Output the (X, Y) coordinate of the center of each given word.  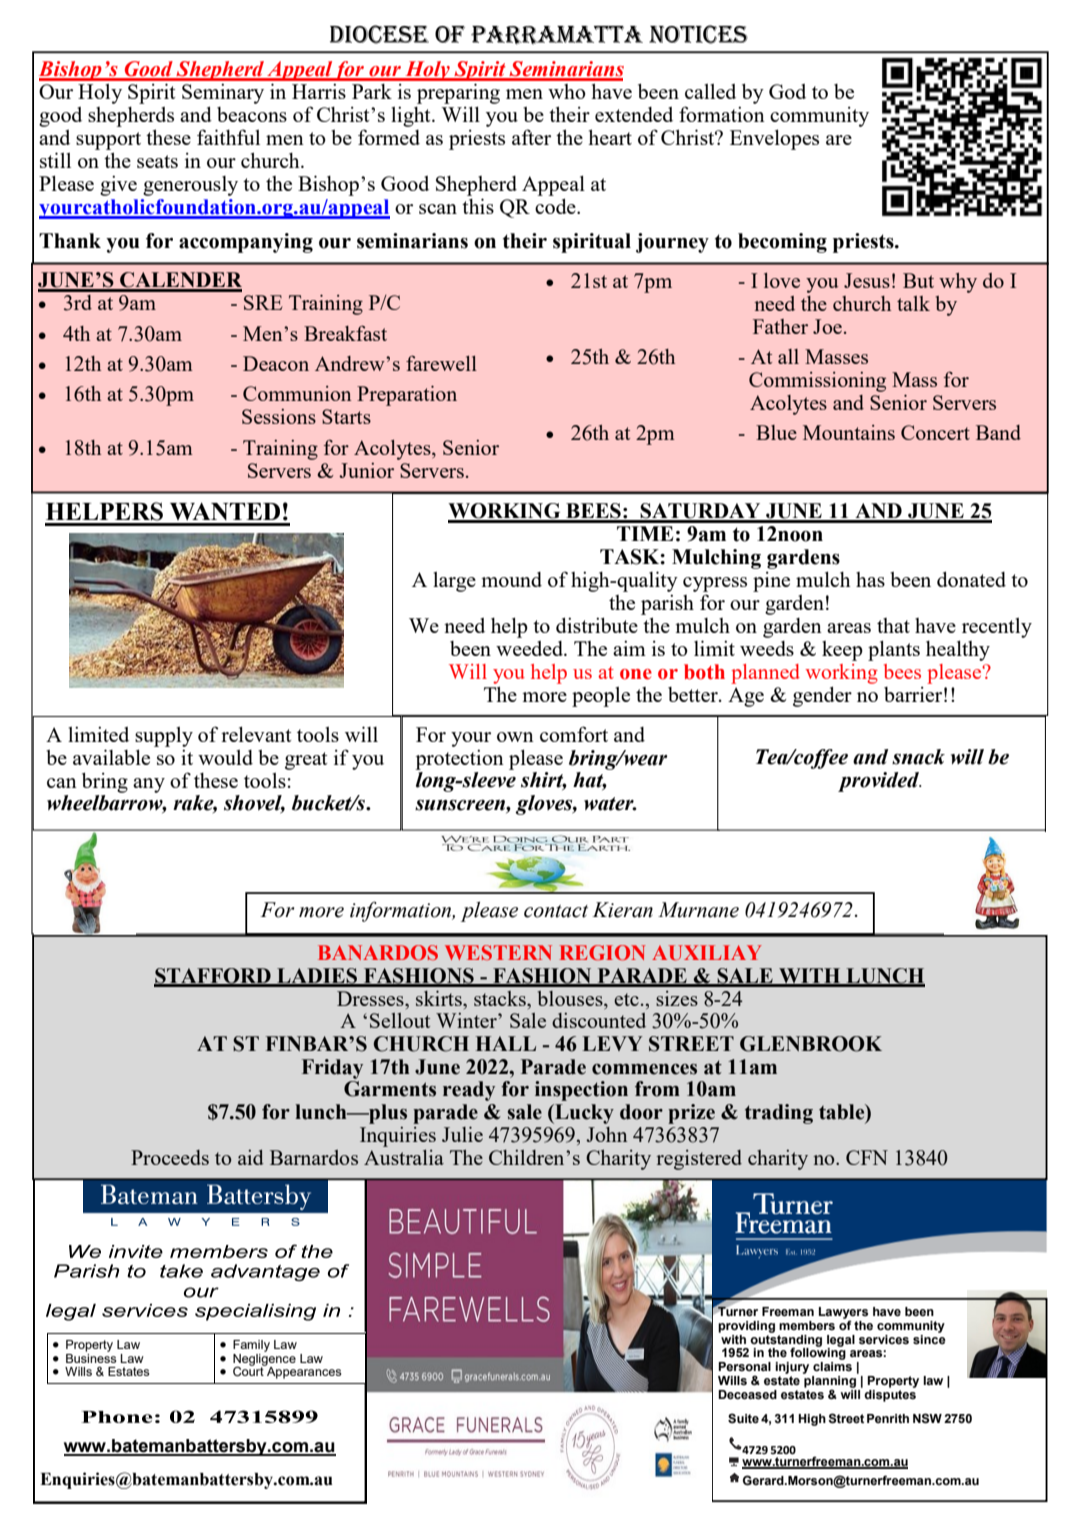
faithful (228, 137)
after (531, 137)
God (787, 91)
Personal (744, 1367)
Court (249, 1370)
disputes (890, 1394)
